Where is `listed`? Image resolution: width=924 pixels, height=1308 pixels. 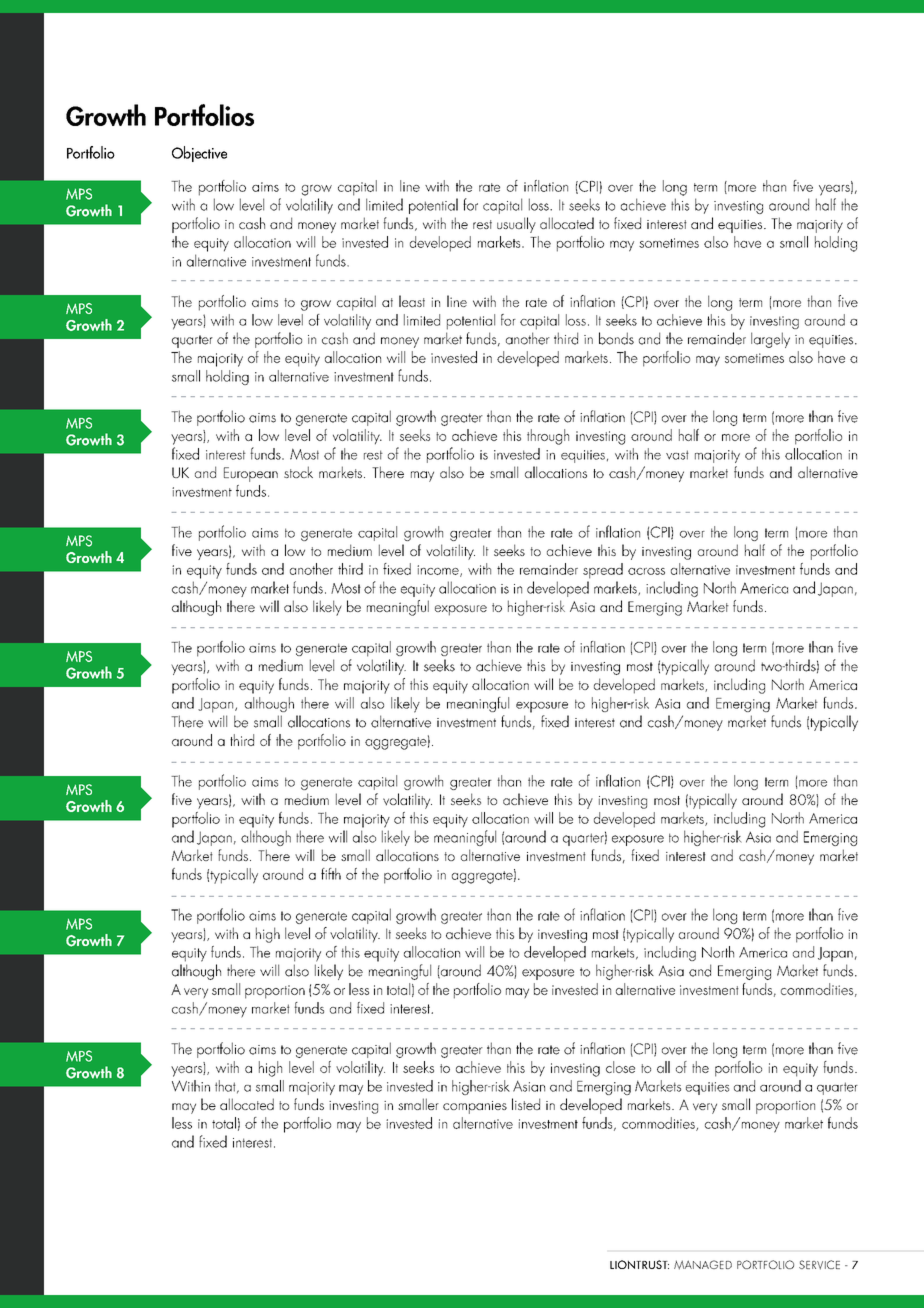
listed is located at coordinates (526, 1104).
